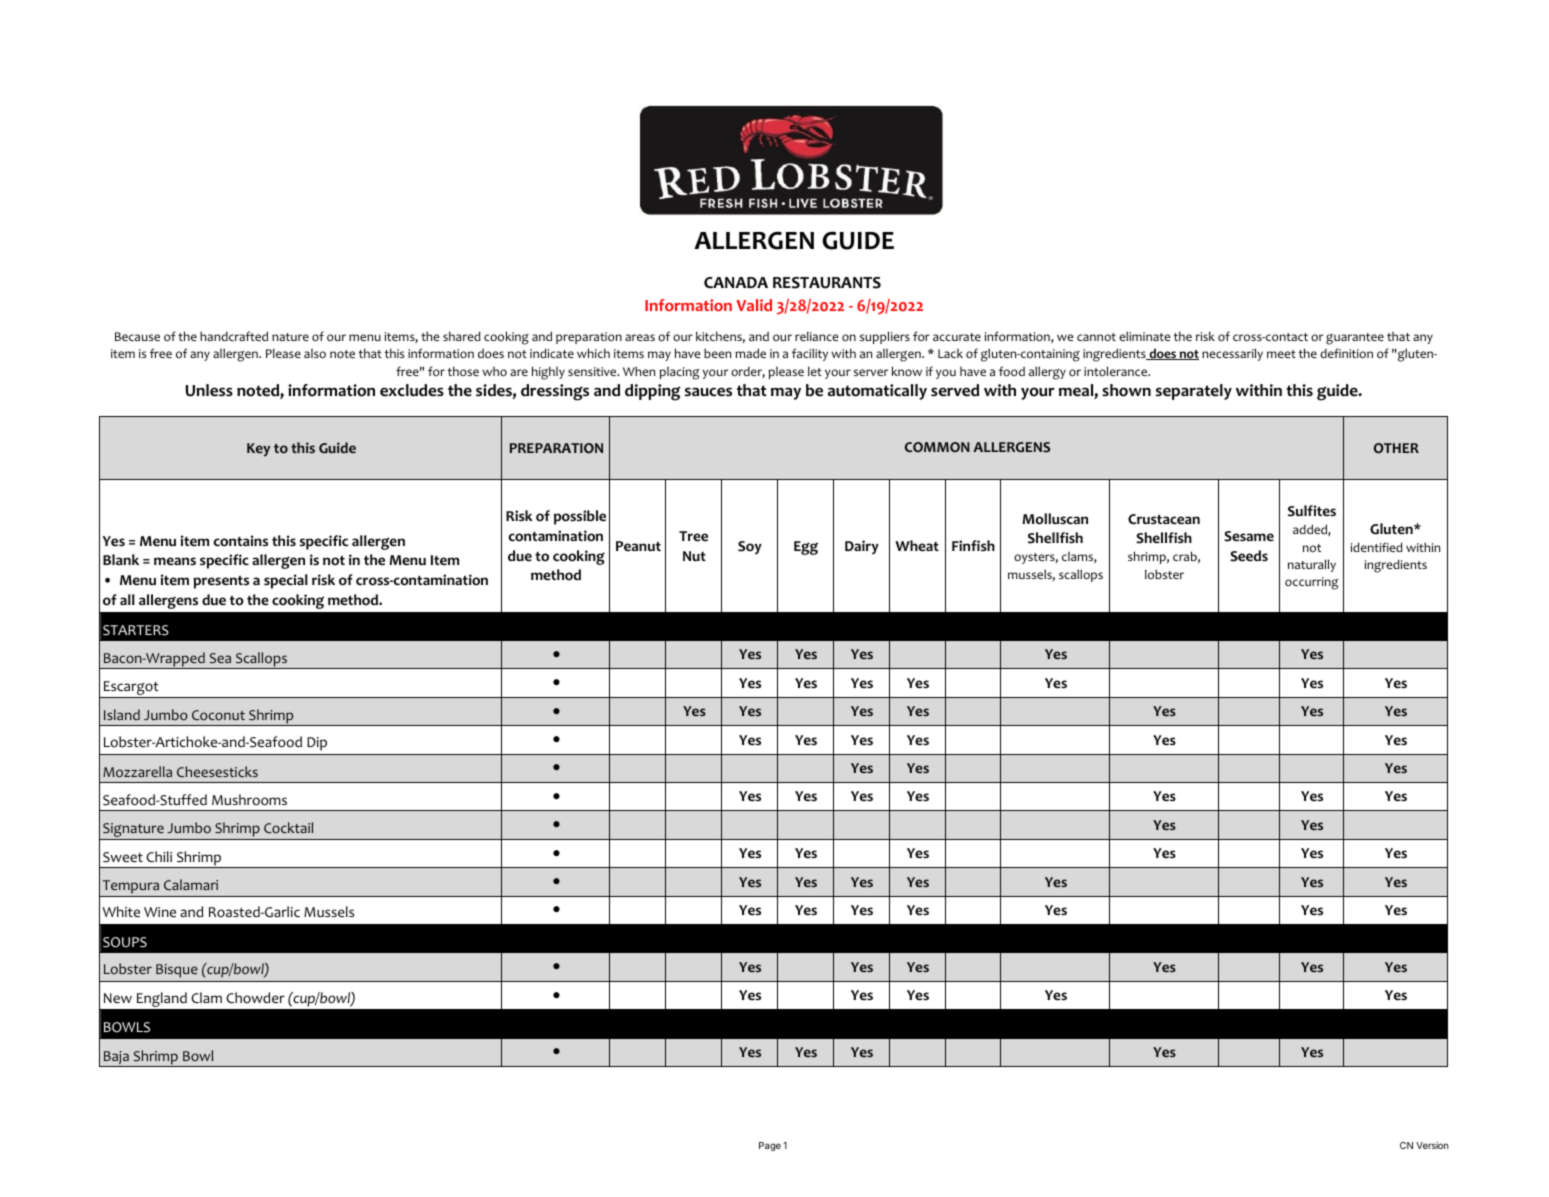  I want to click on handcrafted, so click(234, 336).
